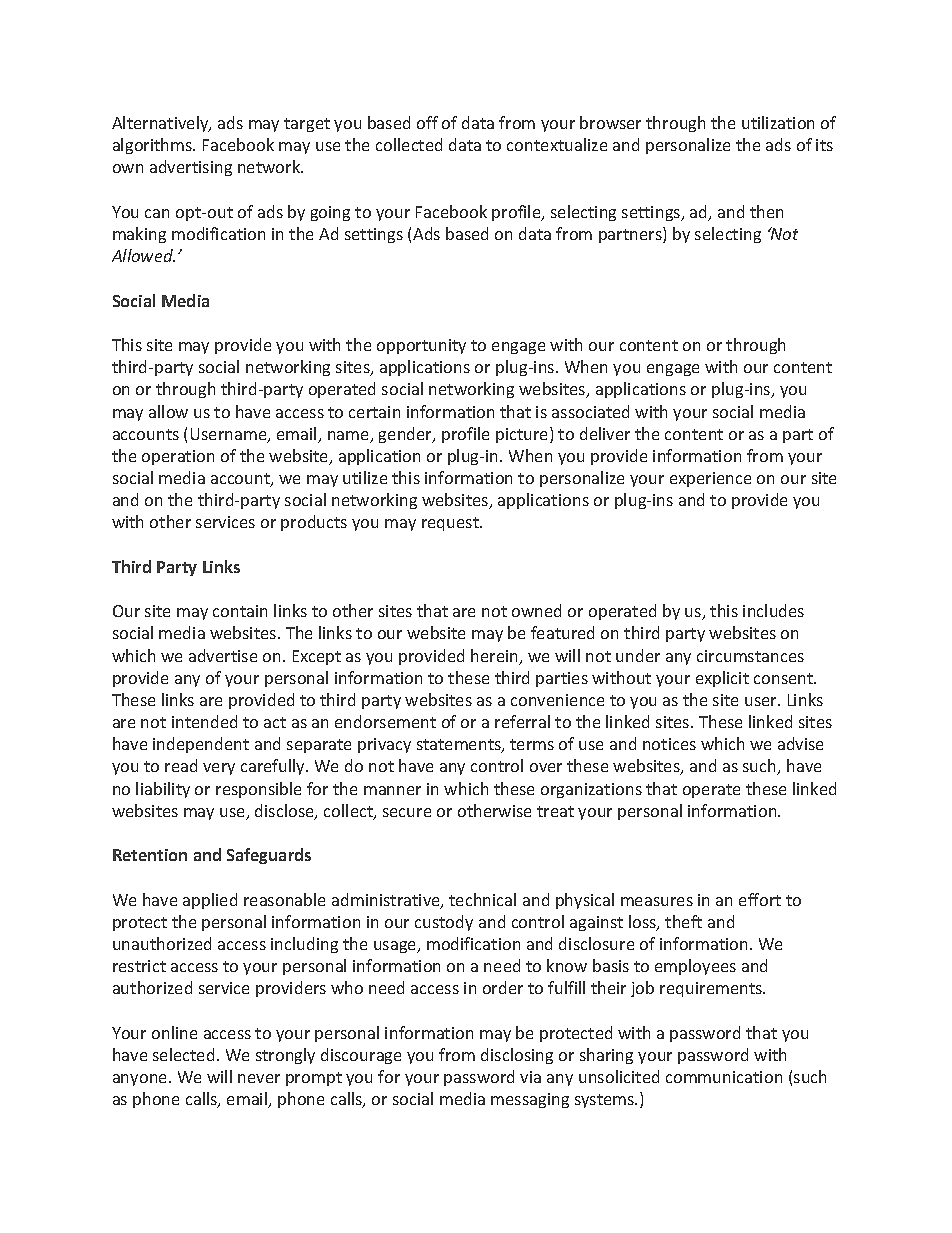 This screenshot has width=952, height=1233. I want to click on includes, so click(773, 610).
